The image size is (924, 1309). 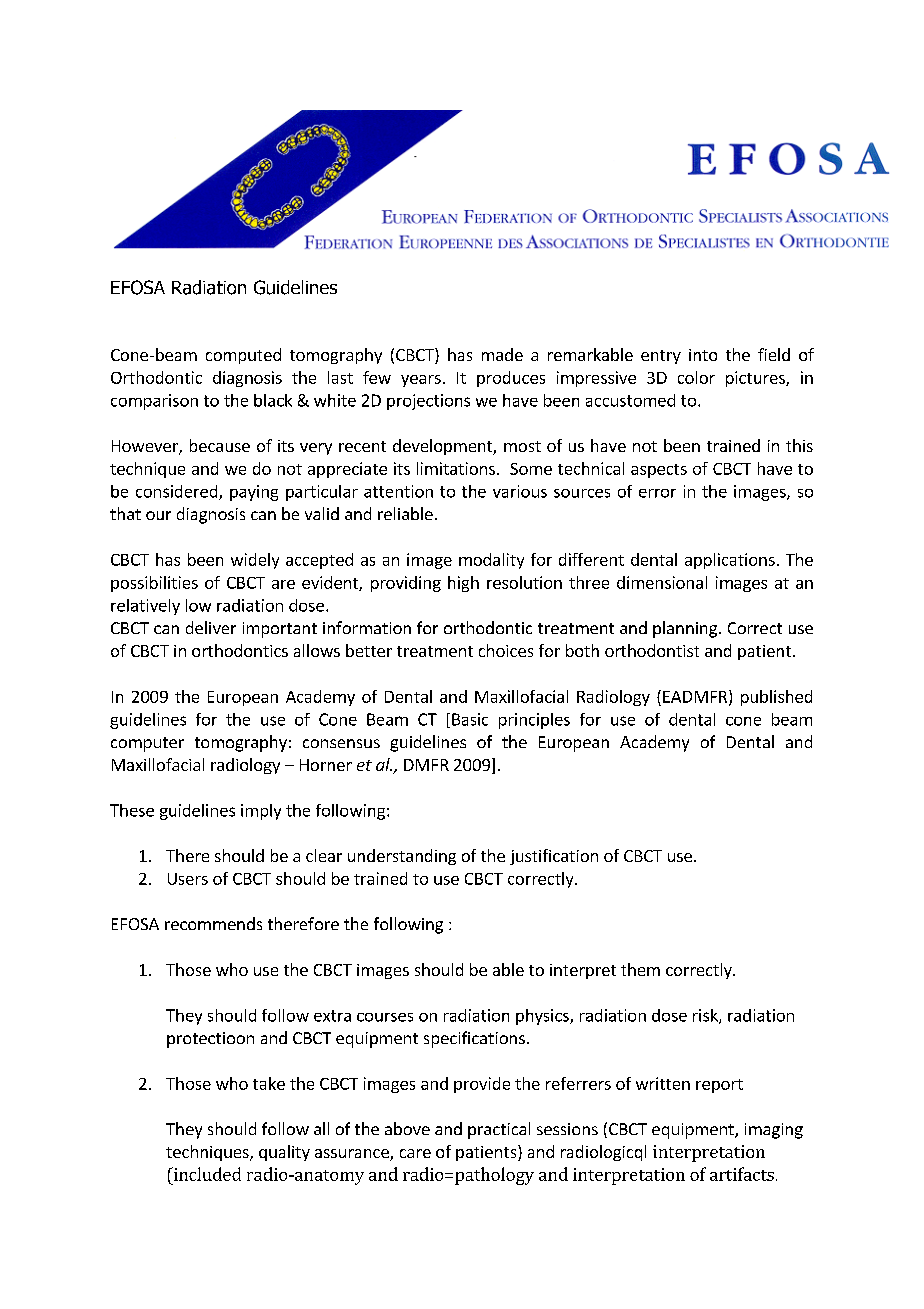 I want to click on years, so click(x=421, y=381).
